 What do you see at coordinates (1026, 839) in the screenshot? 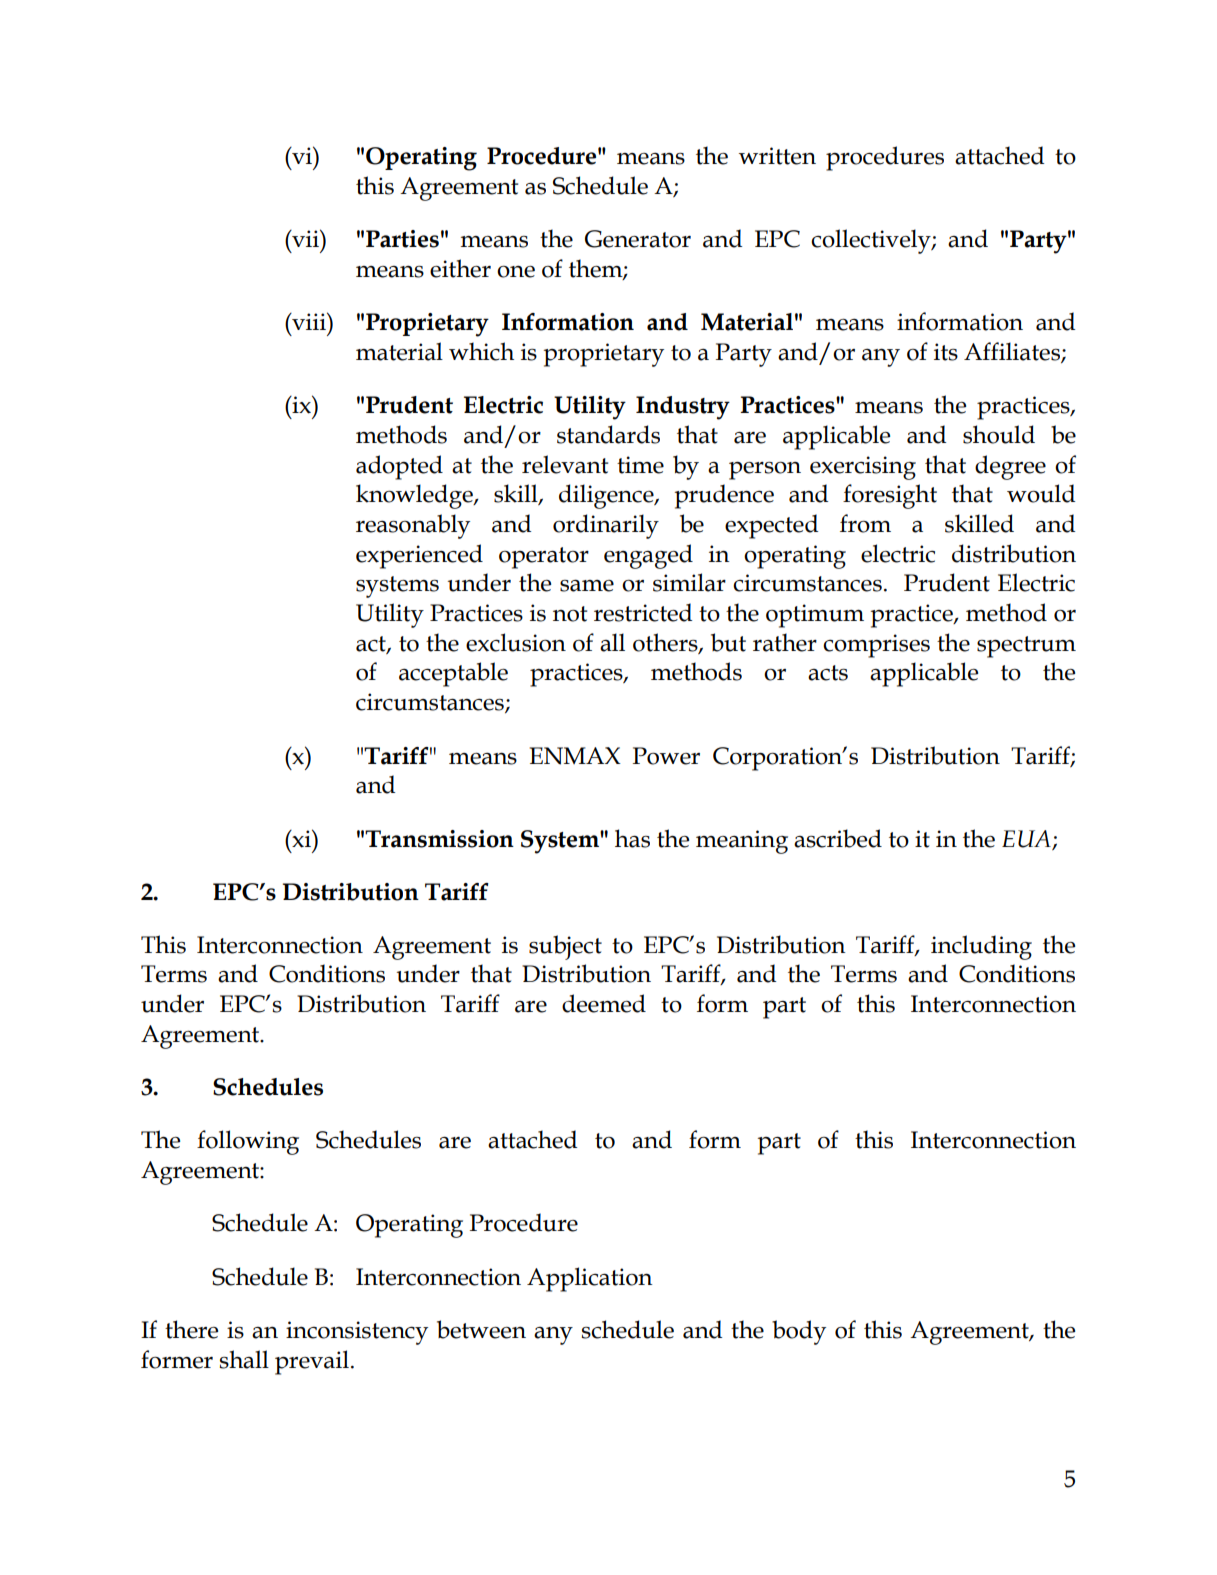
I see `EUA` at bounding box center [1026, 839].
